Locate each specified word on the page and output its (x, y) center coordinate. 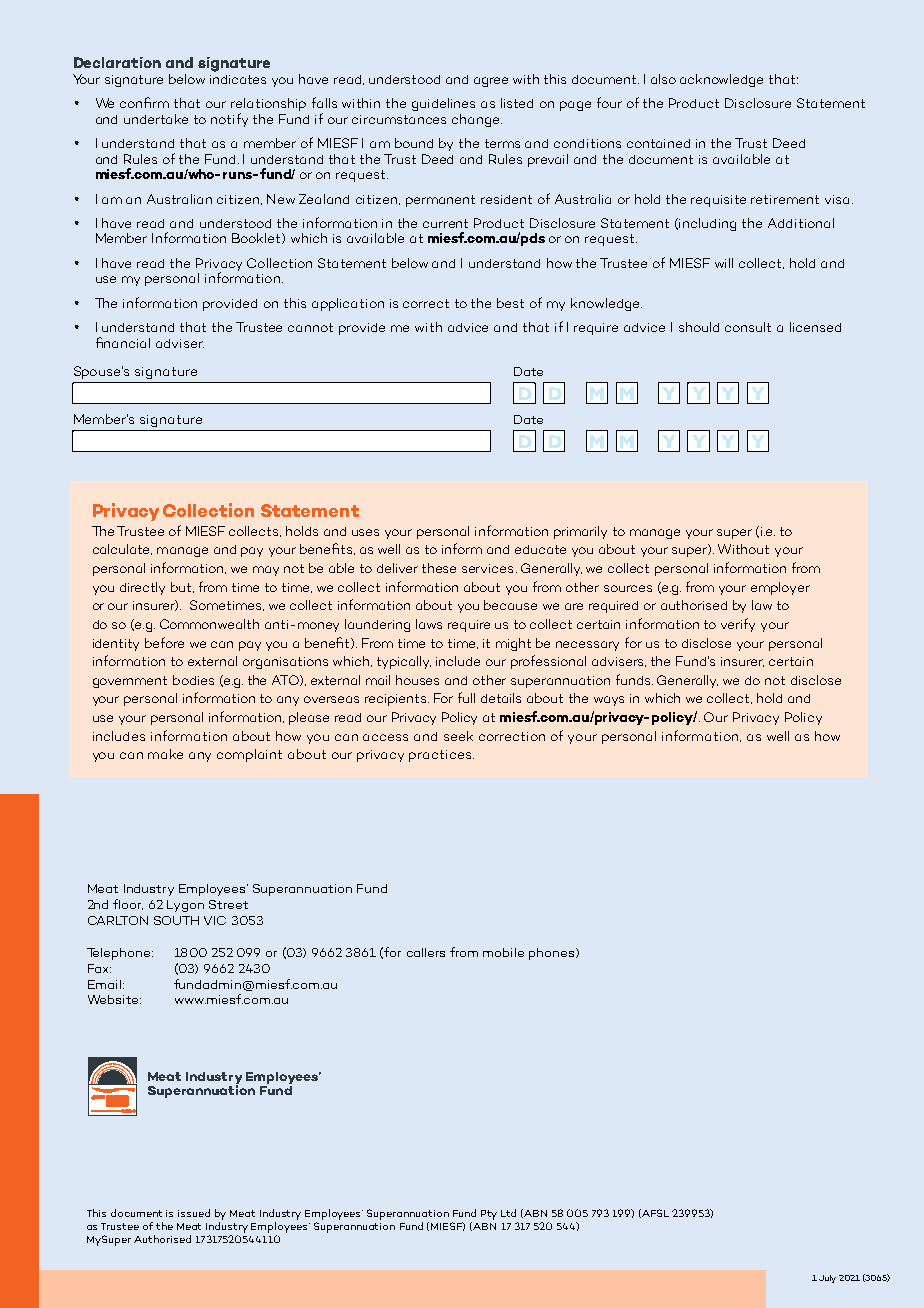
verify (738, 625)
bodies (193, 680)
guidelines (443, 104)
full (466, 697)
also (663, 79)
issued (194, 1213)
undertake (156, 119)
